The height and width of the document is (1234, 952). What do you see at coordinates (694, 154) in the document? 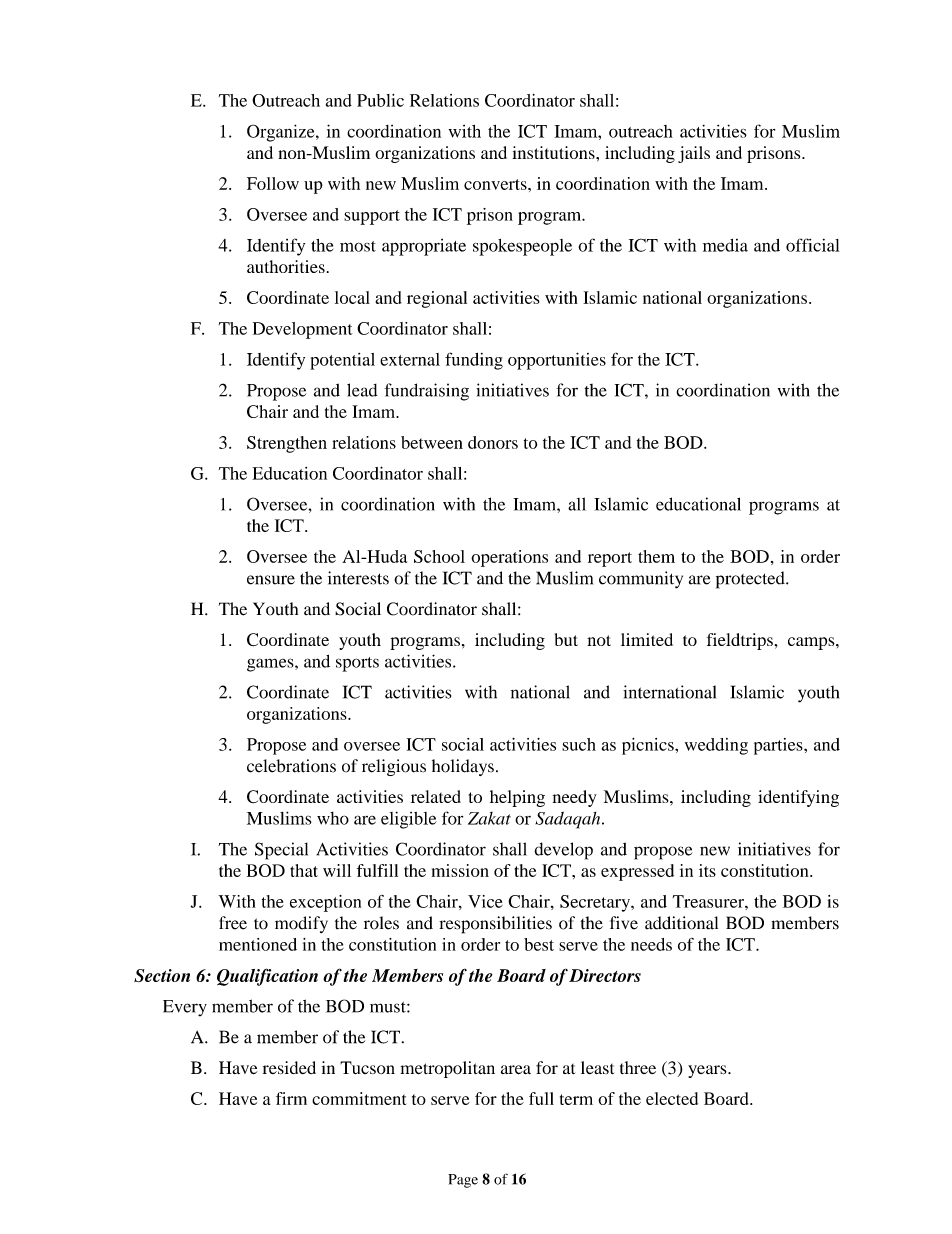
I see `jails` at bounding box center [694, 154].
